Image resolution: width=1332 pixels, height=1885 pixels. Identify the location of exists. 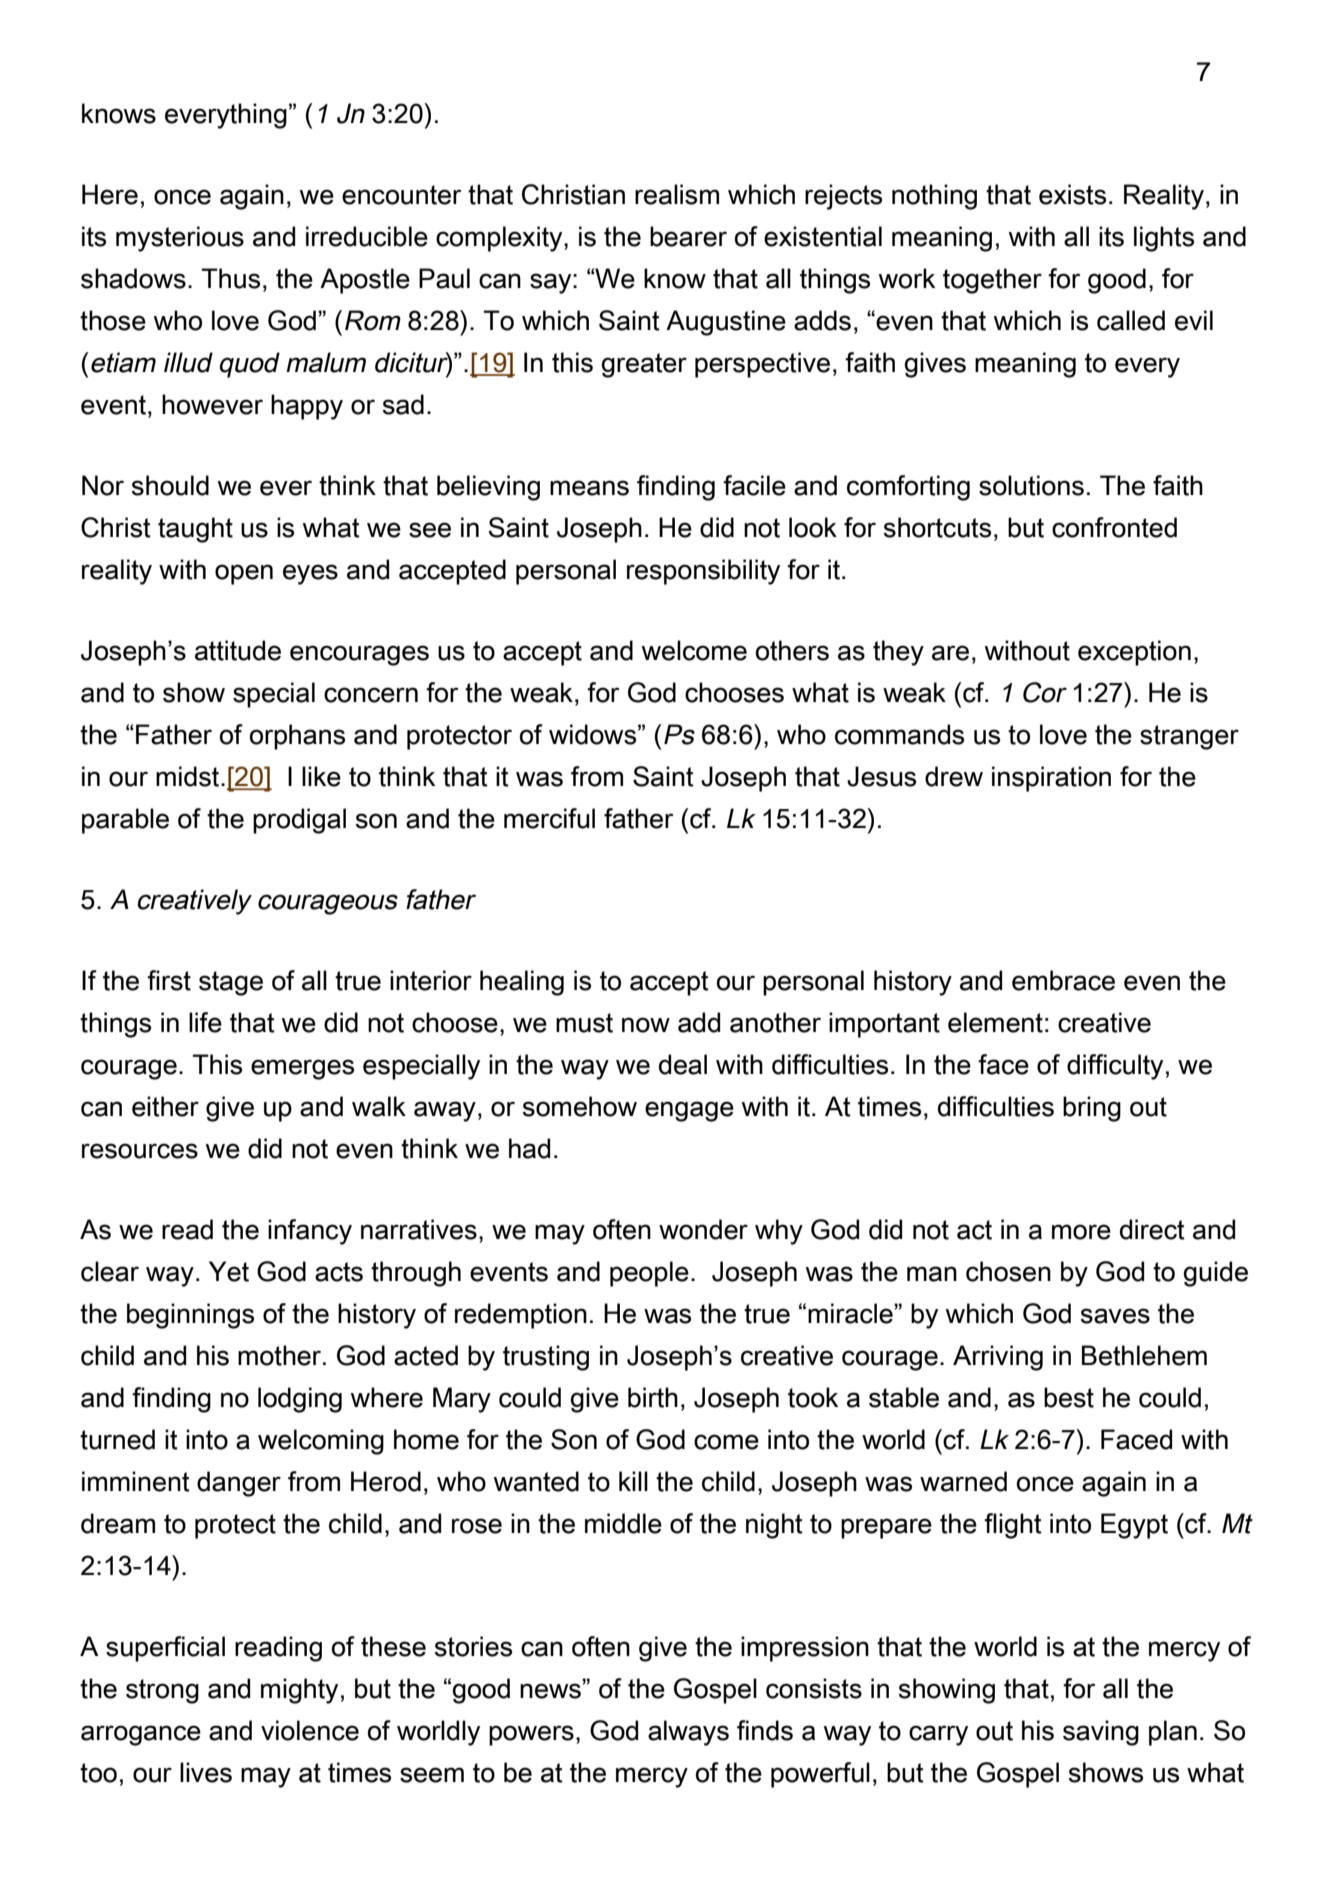
(1072, 194).
